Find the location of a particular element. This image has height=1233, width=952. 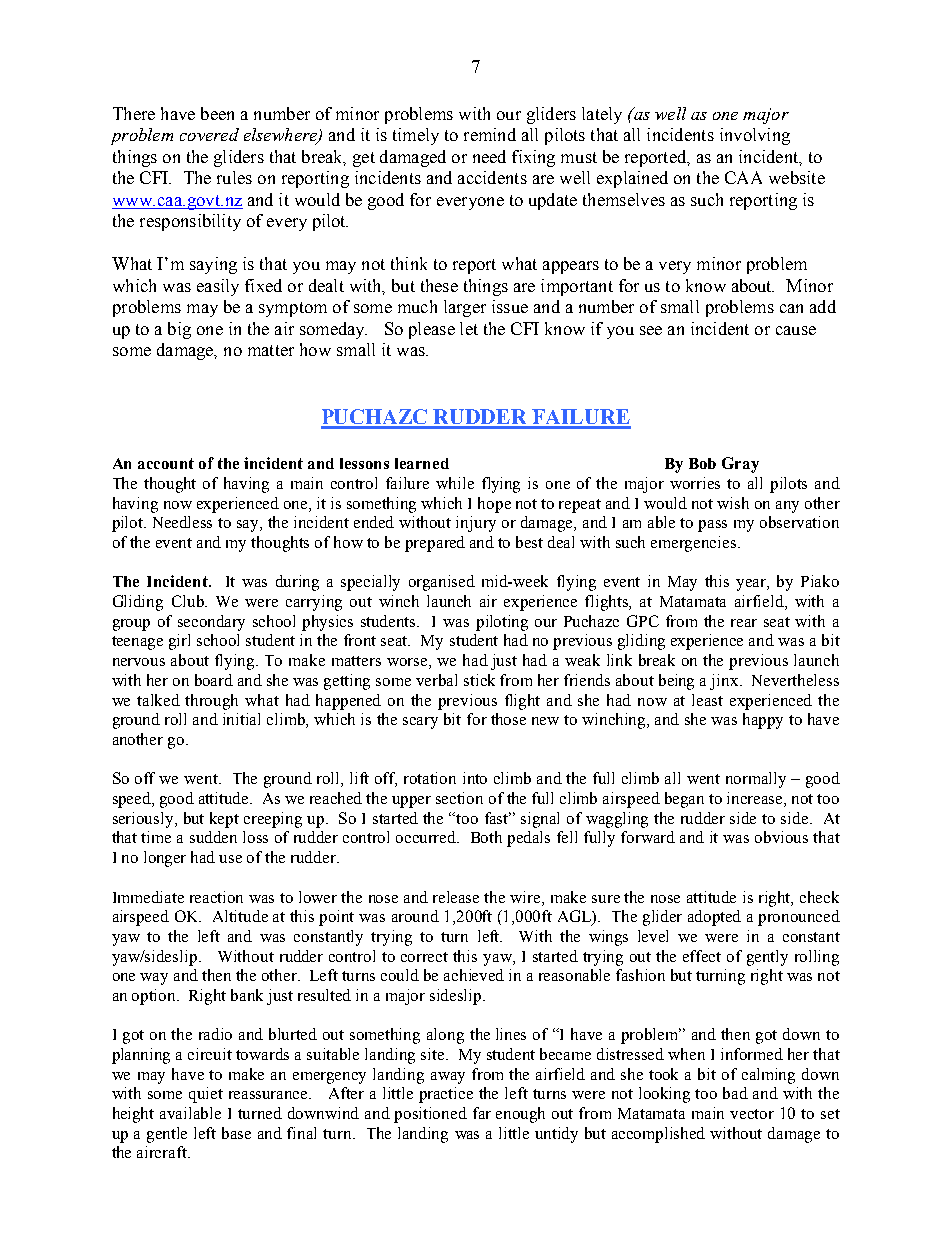

vector is located at coordinates (752, 1114).
